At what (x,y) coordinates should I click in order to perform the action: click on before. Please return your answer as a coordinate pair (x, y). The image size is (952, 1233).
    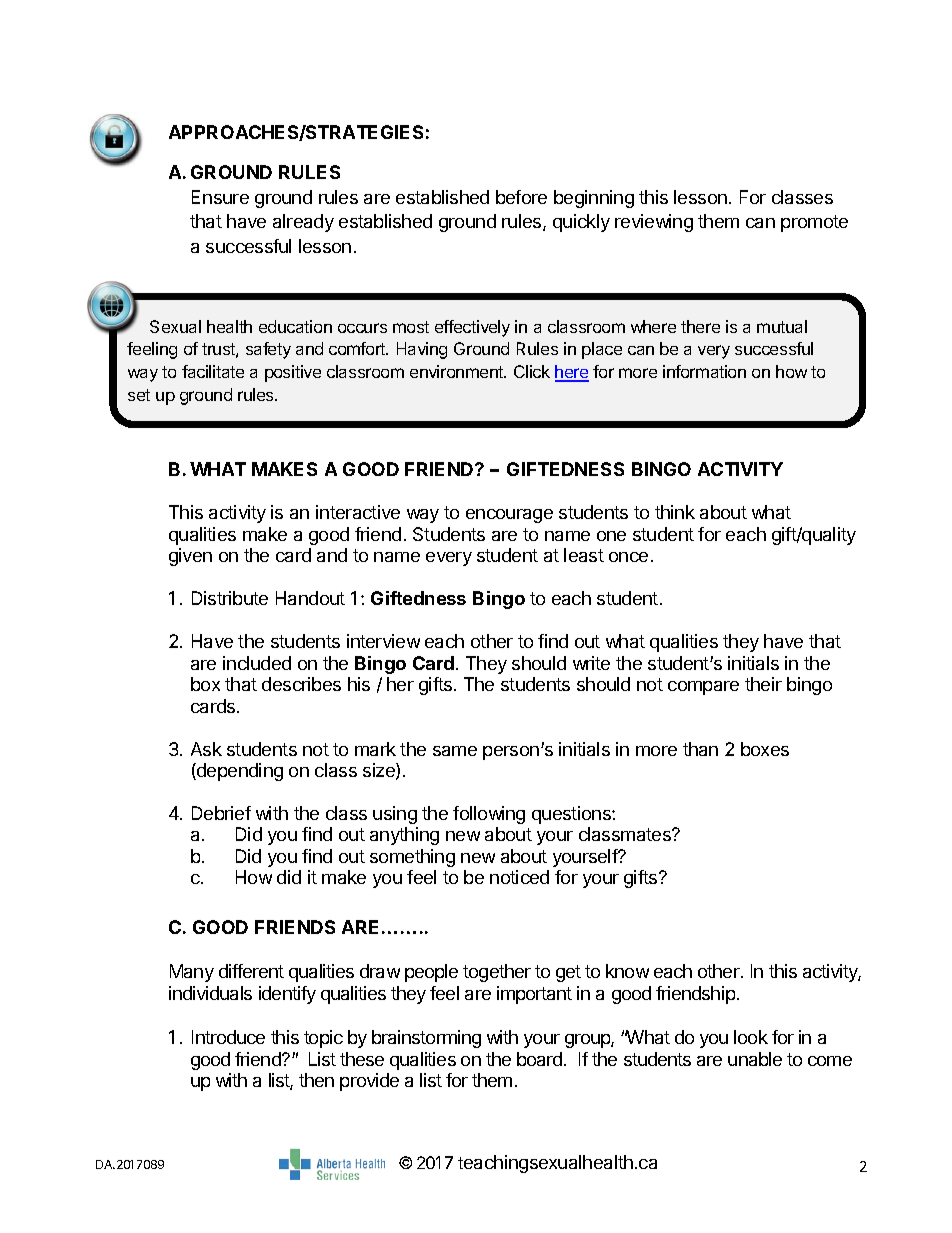
    Looking at the image, I should click on (521, 197).
